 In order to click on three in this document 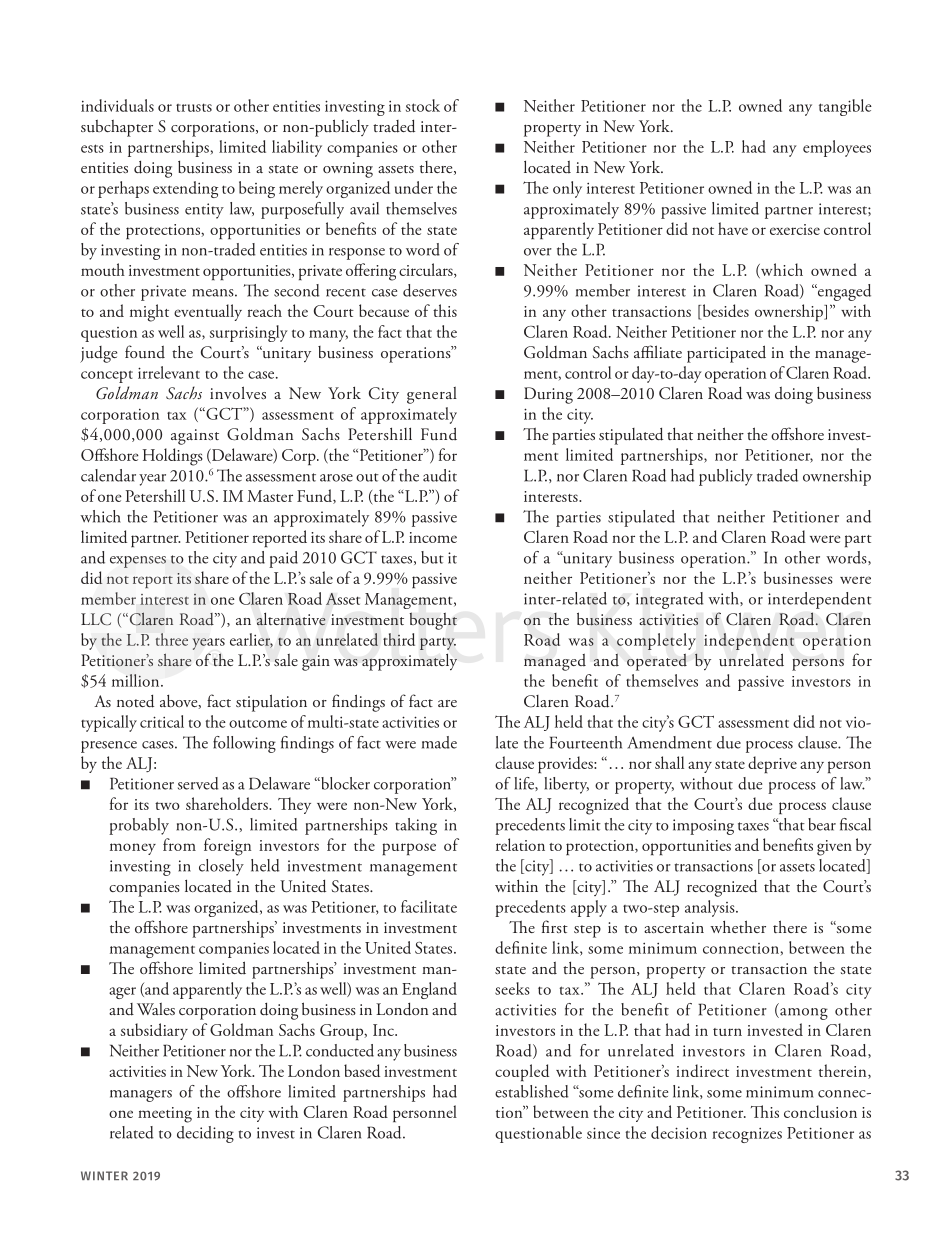, I will do `click(172, 639)`.
